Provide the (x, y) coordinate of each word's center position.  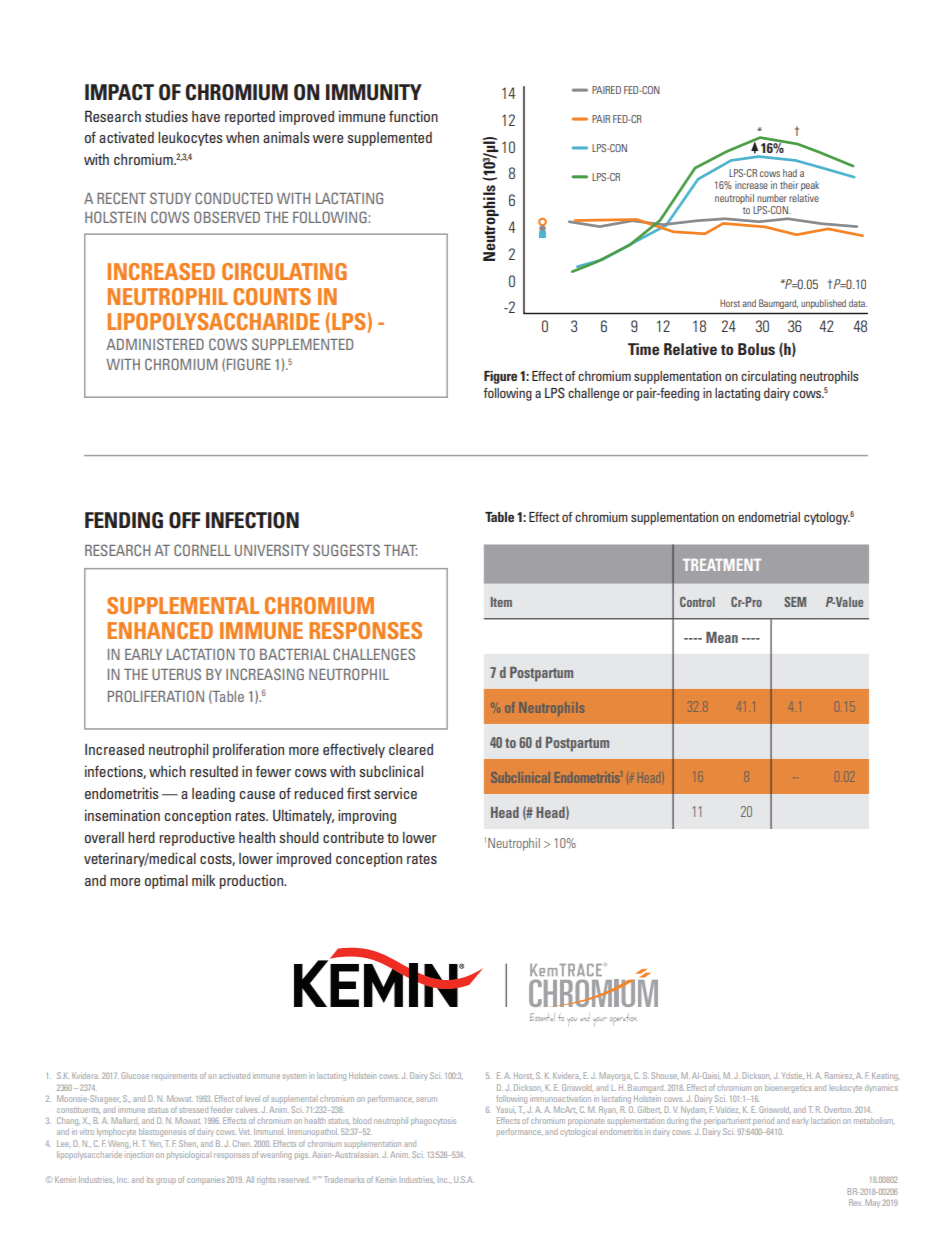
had (790, 173)
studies (166, 116)
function (413, 116)
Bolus (756, 349)
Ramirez (839, 1075)
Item (501, 602)
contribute (353, 837)
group (166, 1181)
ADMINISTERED (155, 344)
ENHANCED (160, 630)
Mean (722, 637)
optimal (166, 881)
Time (643, 349)
